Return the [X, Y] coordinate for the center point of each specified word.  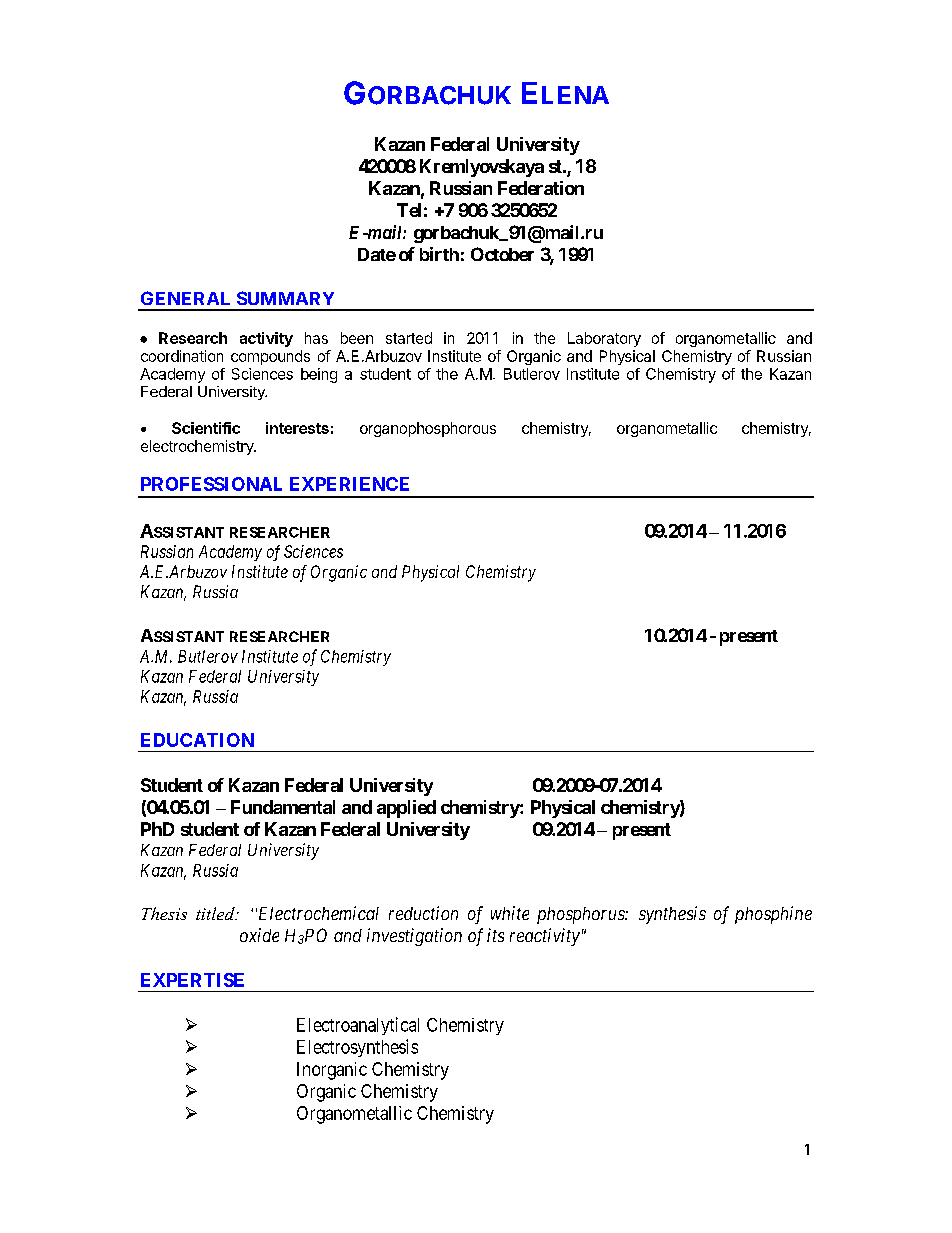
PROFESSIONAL [211, 484]
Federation [541, 188]
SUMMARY [285, 298]
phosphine [773, 915]
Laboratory [604, 339]
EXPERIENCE [349, 484]
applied [406, 809]
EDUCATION [197, 740]
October [502, 254]
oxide [259, 935]
